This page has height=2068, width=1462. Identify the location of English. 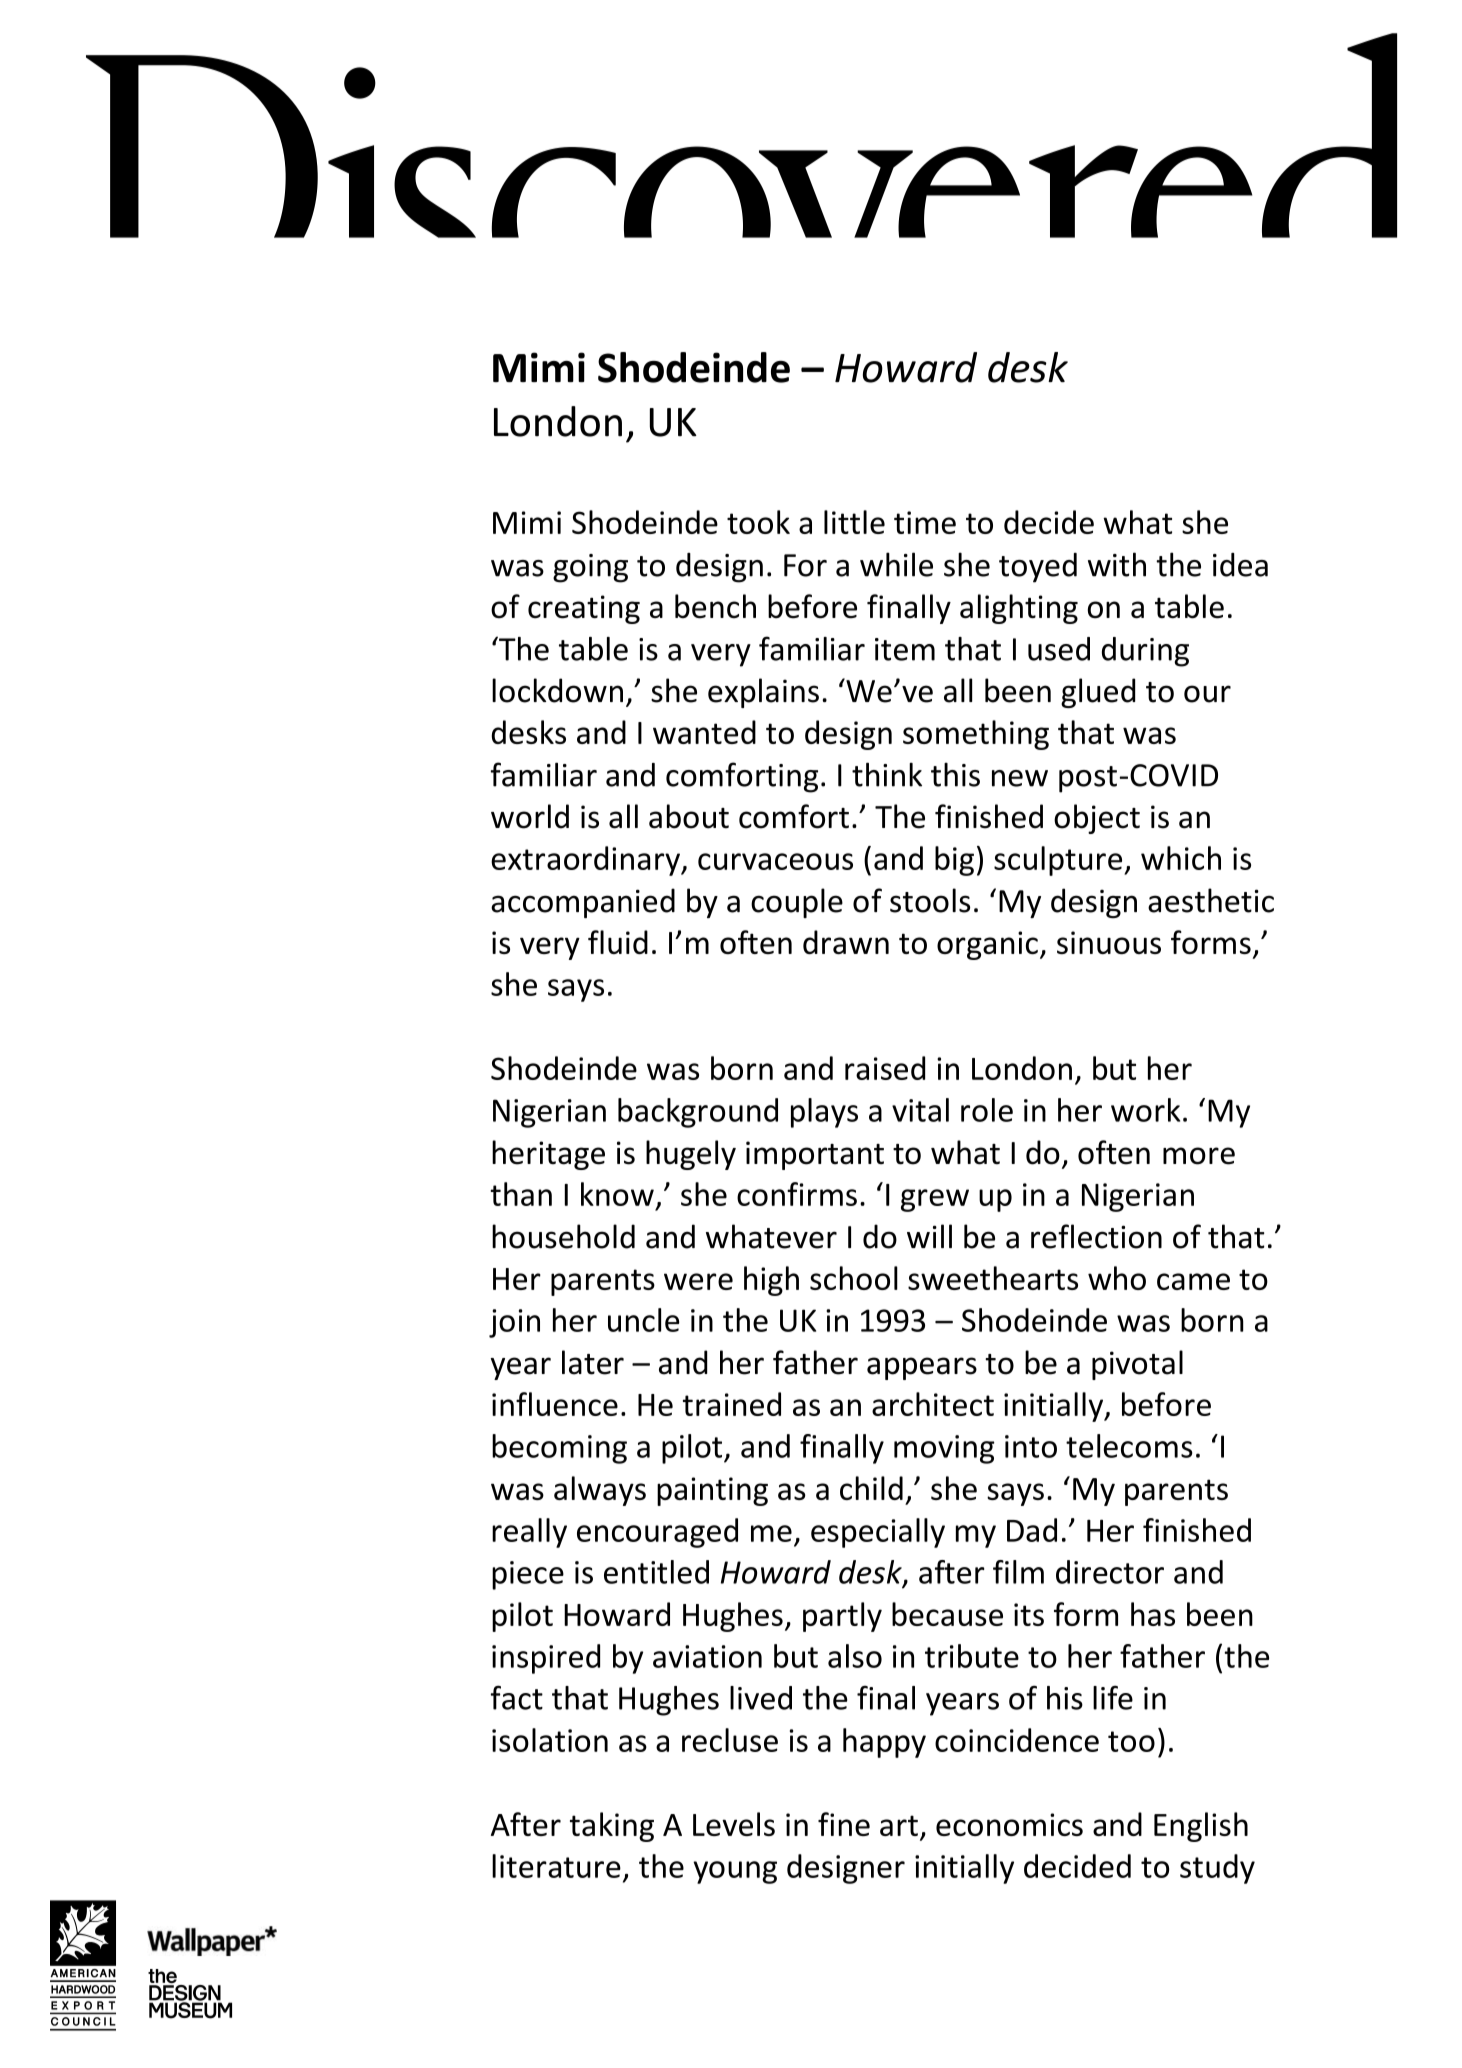
(1201, 1827).
